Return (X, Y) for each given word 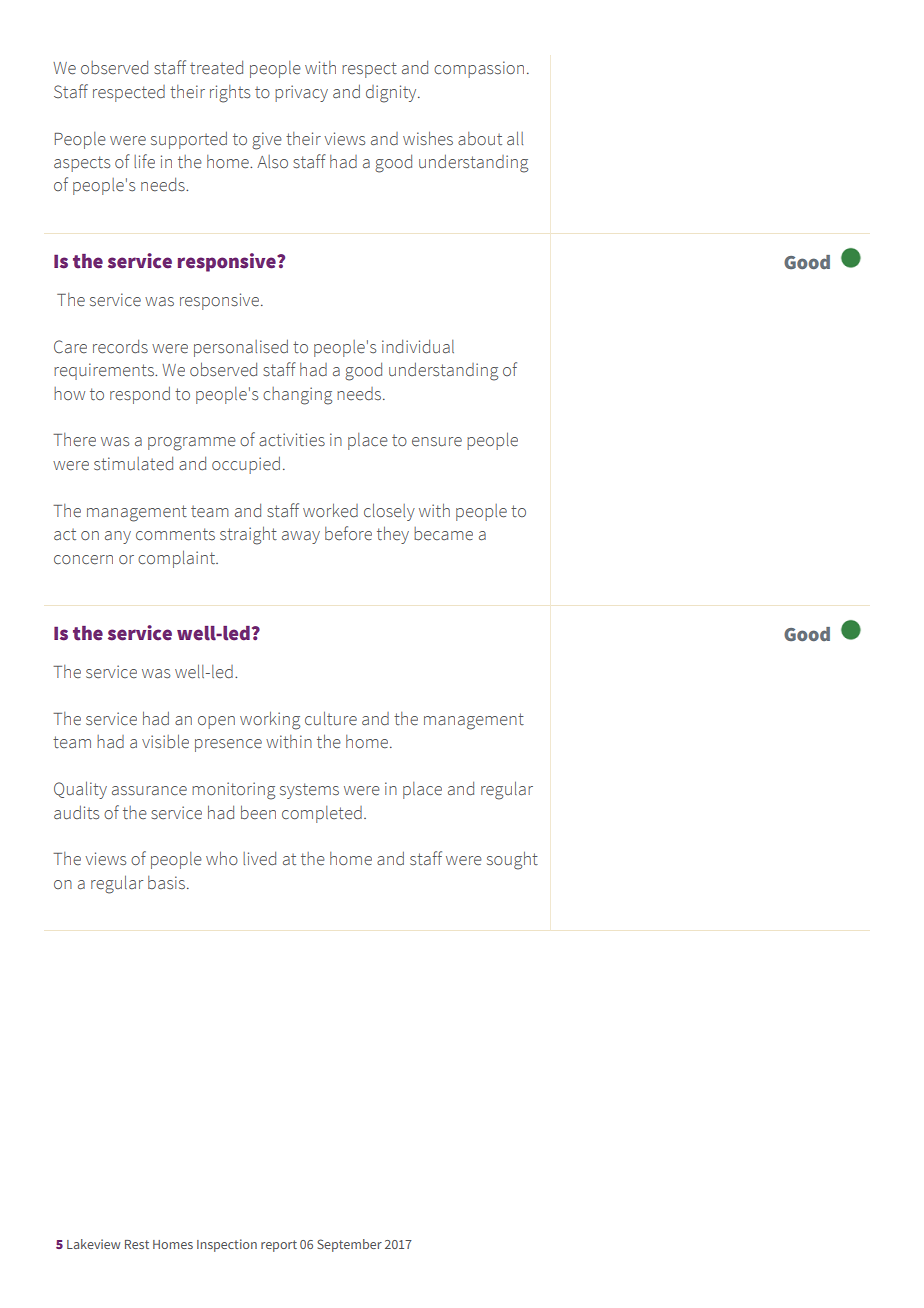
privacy (301, 93)
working (270, 720)
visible (165, 741)
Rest (137, 1244)
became (443, 534)
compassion (479, 69)
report (279, 1246)
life (144, 161)
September (349, 1245)
